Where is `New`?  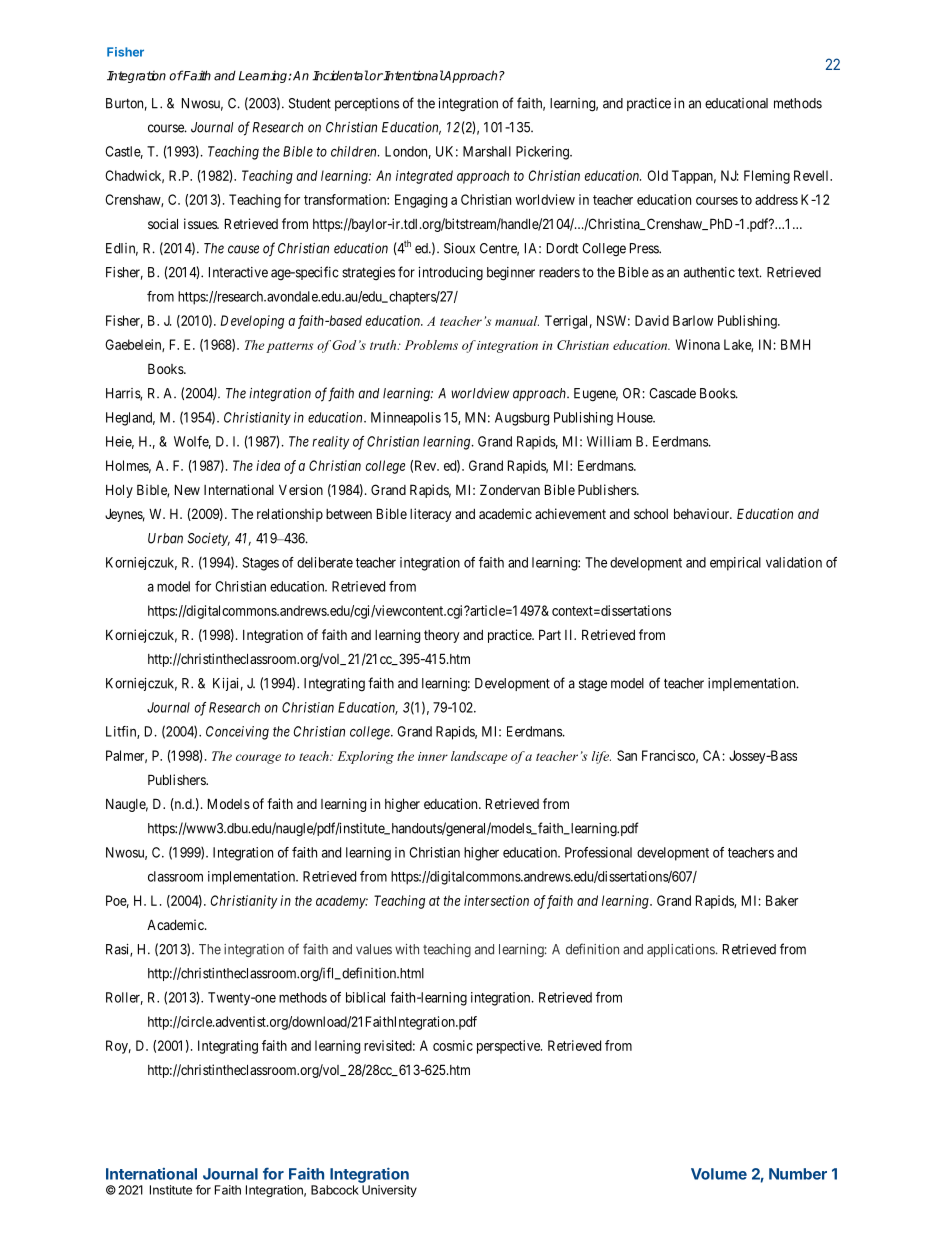
New is located at coordinates (187, 489).
